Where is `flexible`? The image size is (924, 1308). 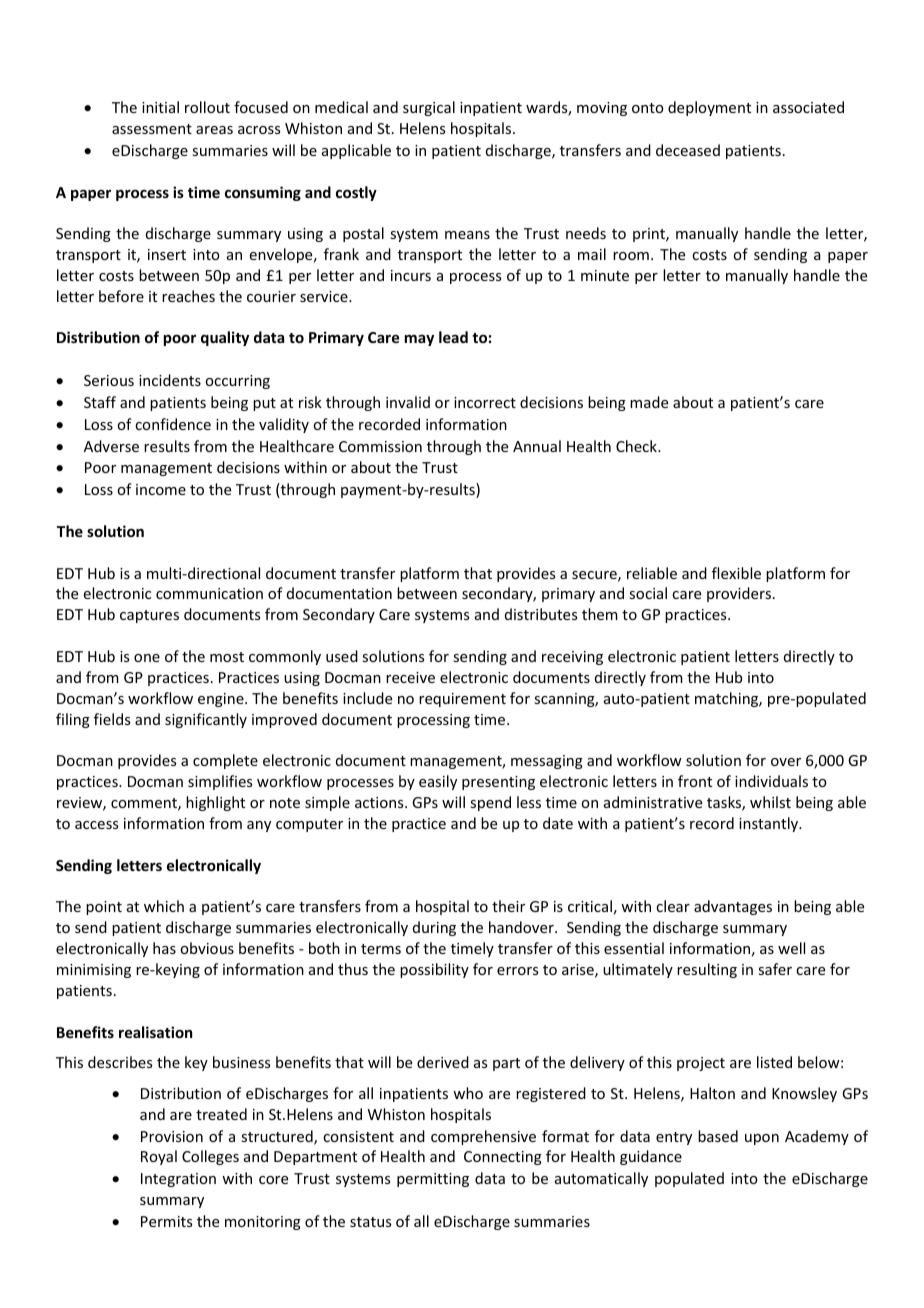 flexible is located at coordinates (736, 573).
